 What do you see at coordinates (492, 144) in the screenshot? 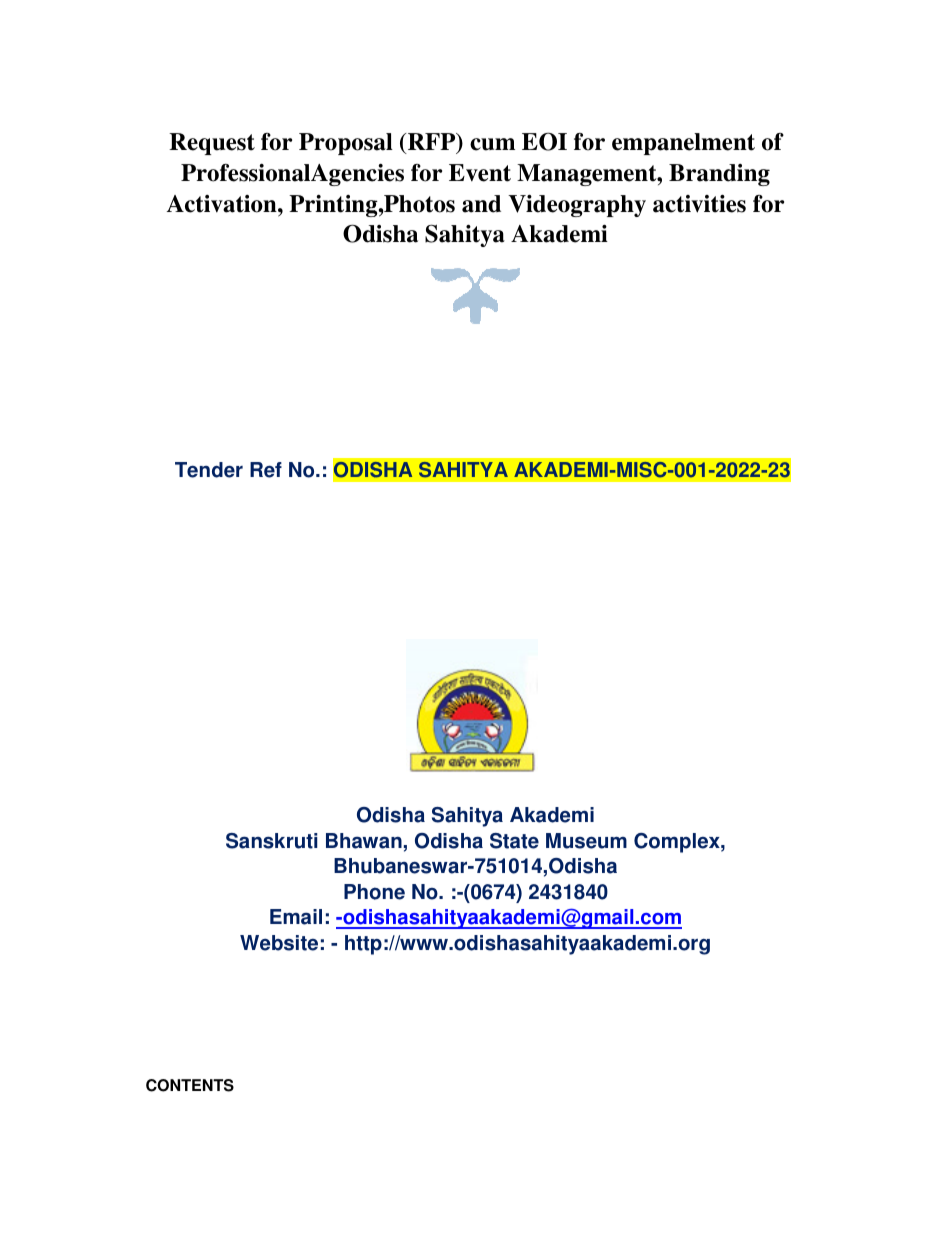
I see `cum` at bounding box center [492, 144].
